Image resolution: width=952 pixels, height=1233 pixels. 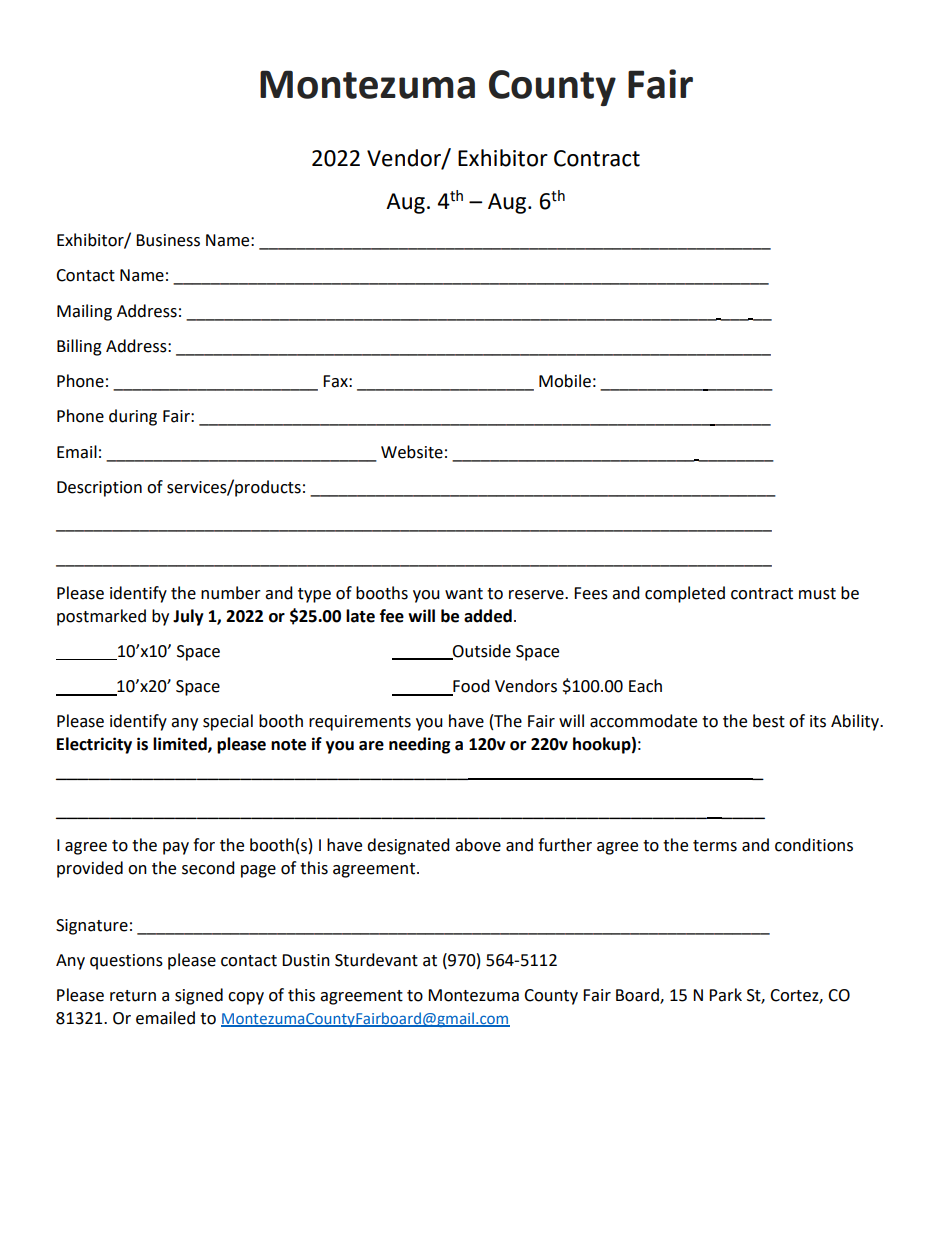 What do you see at coordinates (725, 995) in the screenshot?
I see `Park` at bounding box center [725, 995].
